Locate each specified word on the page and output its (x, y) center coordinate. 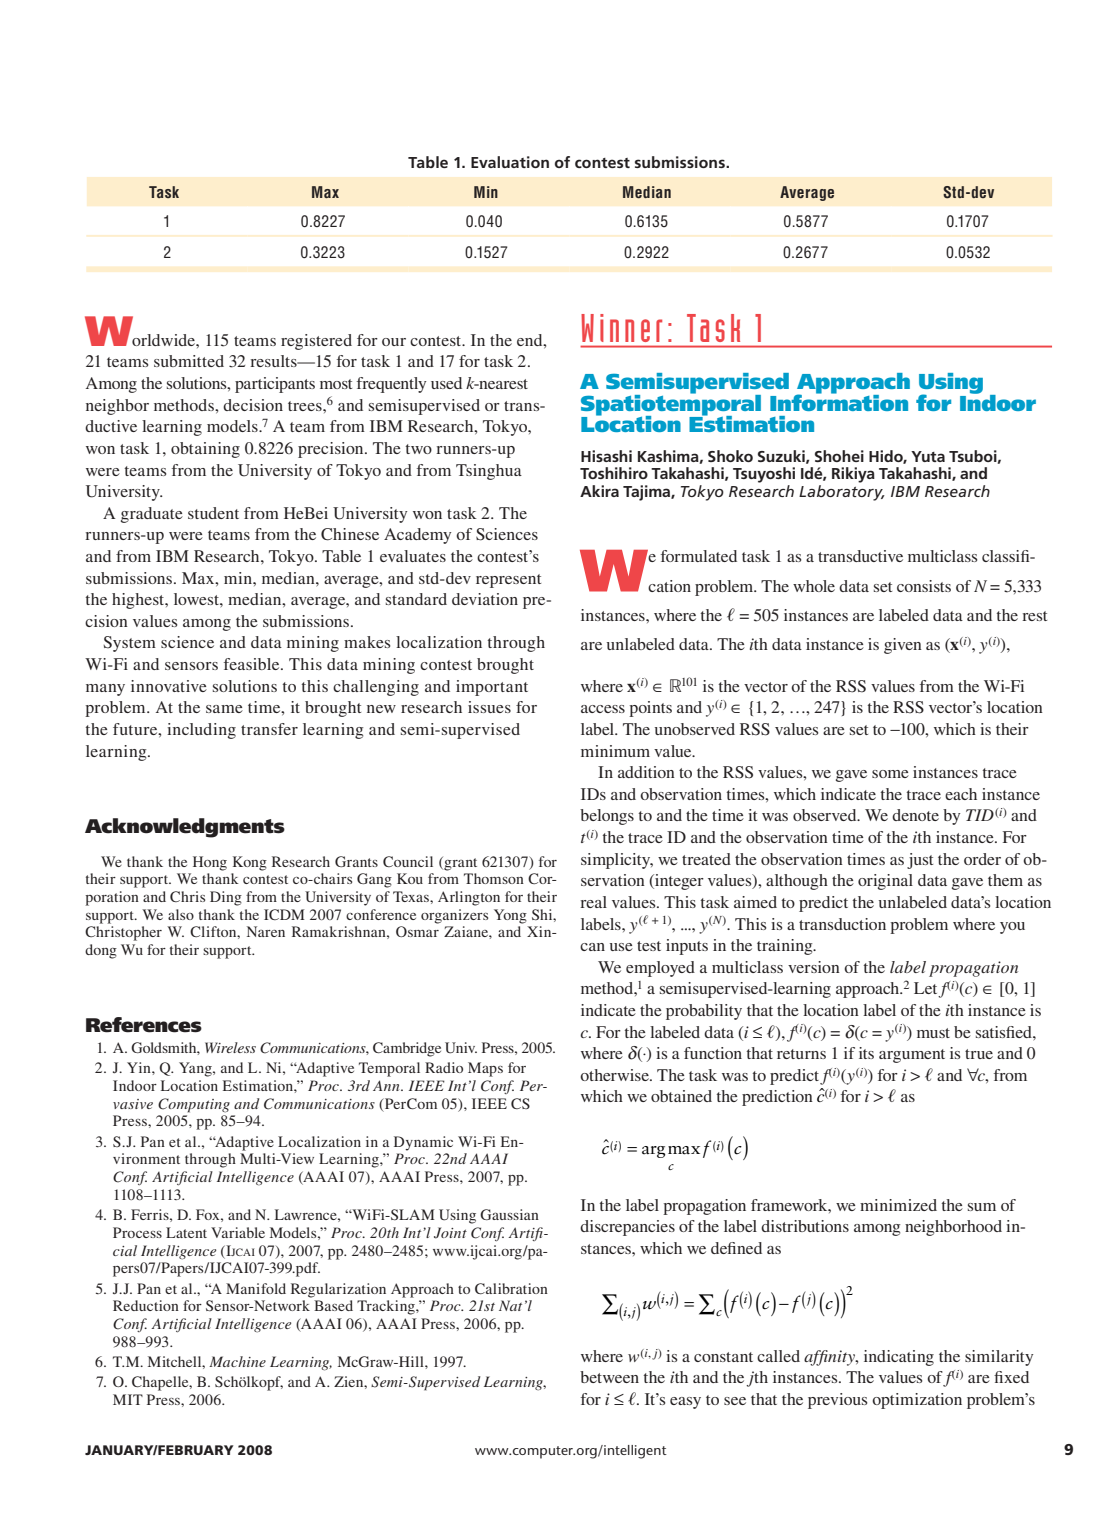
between (609, 1377)
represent (508, 581)
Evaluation (510, 162)
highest (139, 601)
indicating (899, 1358)
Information (839, 401)
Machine (237, 1361)
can (592, 947)
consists (924, 586)
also (181, 914)
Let (927, 989)
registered (316, 342)
